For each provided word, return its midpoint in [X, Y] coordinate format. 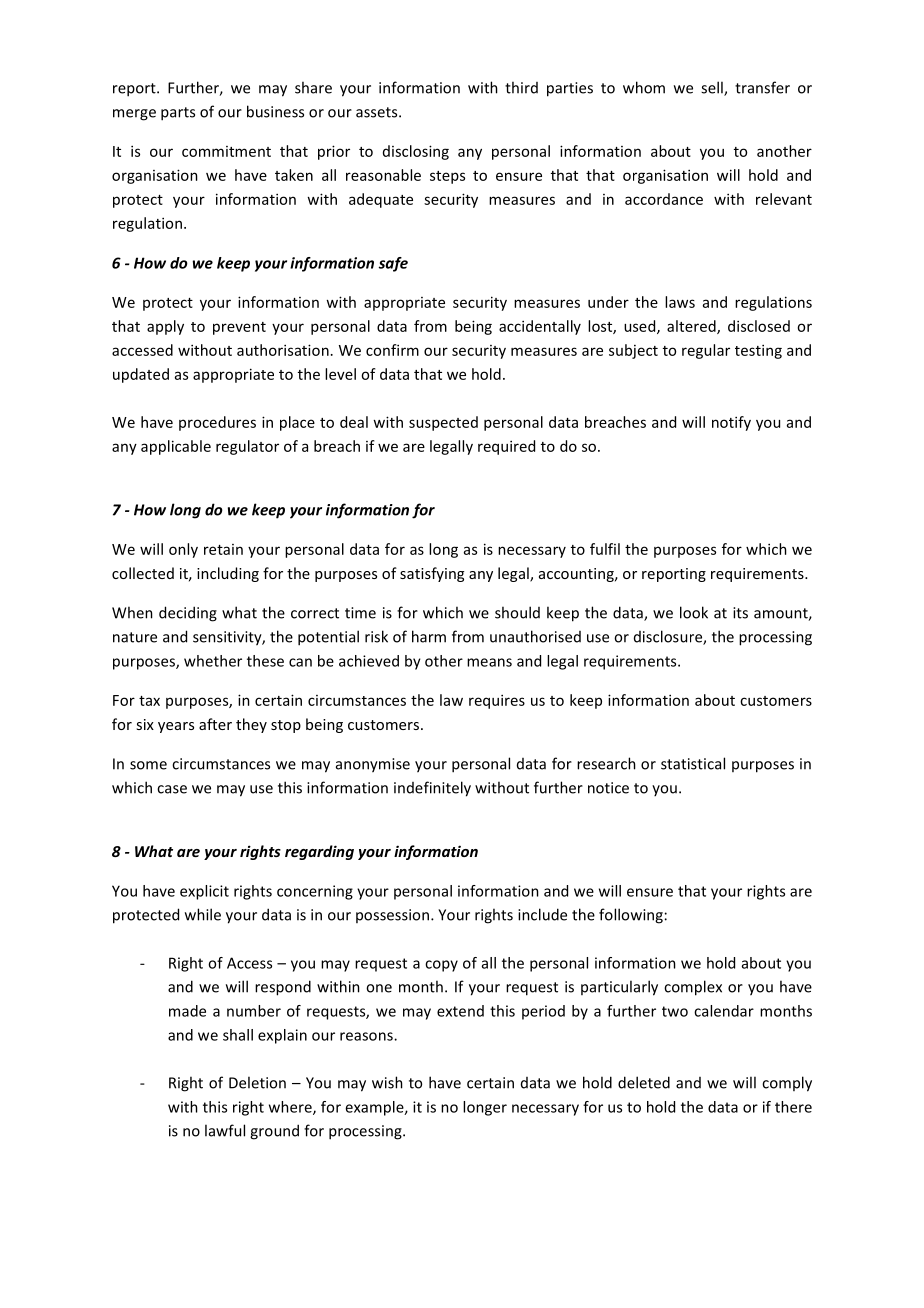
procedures [217, 423]
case [172, 789]
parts [178, 114]
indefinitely [432, 789]
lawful [225, 1130]
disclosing [416, 152]
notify [731, 423]
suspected [443, 423]
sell [713, 88]
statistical [693, 763]
